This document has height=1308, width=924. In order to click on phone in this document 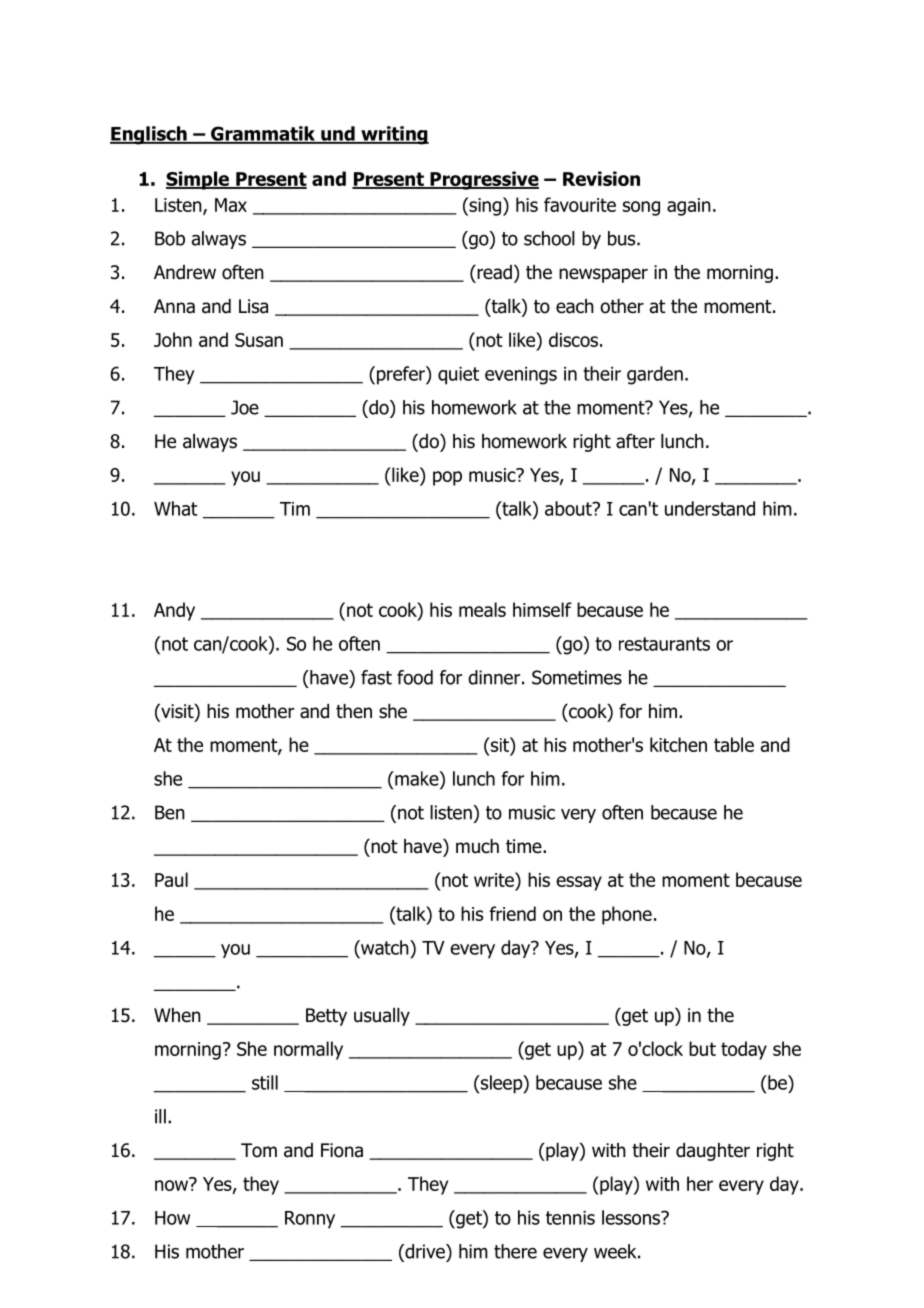, I will do `click(627, 915)`.
